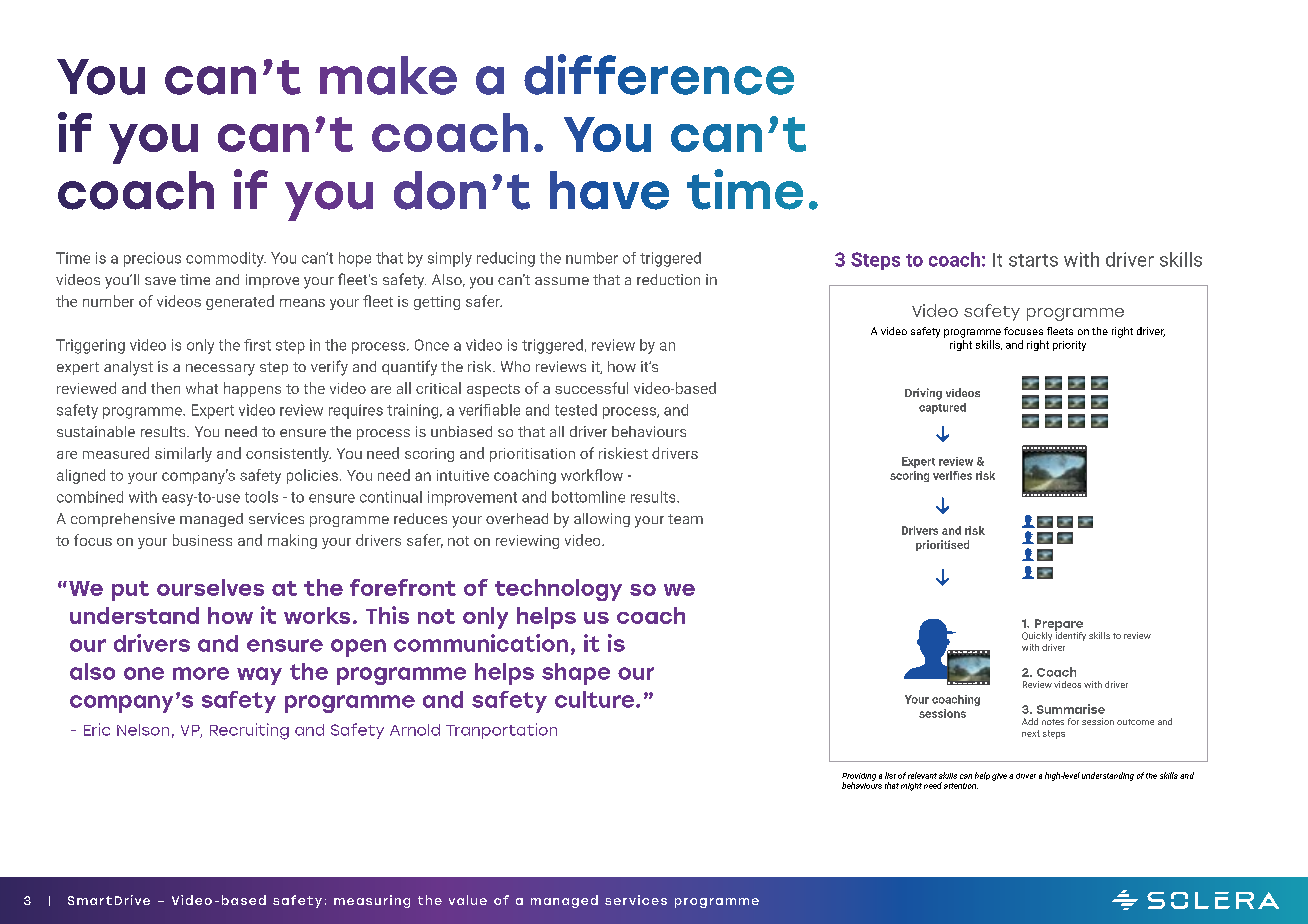 The width and height of the screenshot is (1308, 924). What do you see at coordinates (576, 410) in the screenshot?
I see `tested` at bounding box center [576, 410].
